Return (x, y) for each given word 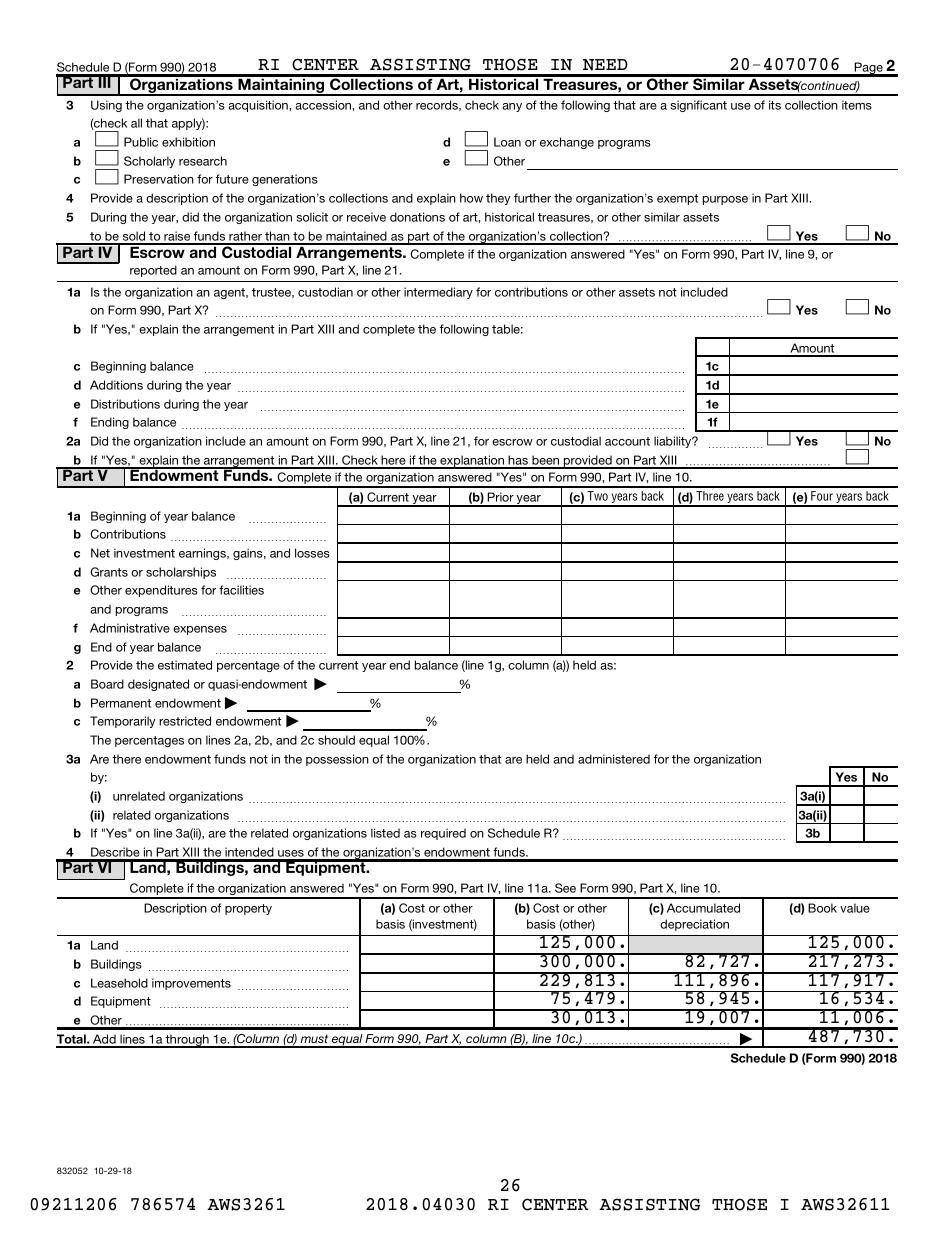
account (627, 441)
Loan (507, 142)
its (775, 105)
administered (614, 759)
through (187, 1041)
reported (153, 271)
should (336, 740)
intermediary (438, 293)
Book (822, 908)
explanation (472, 462)
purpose (725, 200)
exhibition (188, 142)
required (443, 834)
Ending (110, 423)
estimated (185, 665)
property (248, 909)
